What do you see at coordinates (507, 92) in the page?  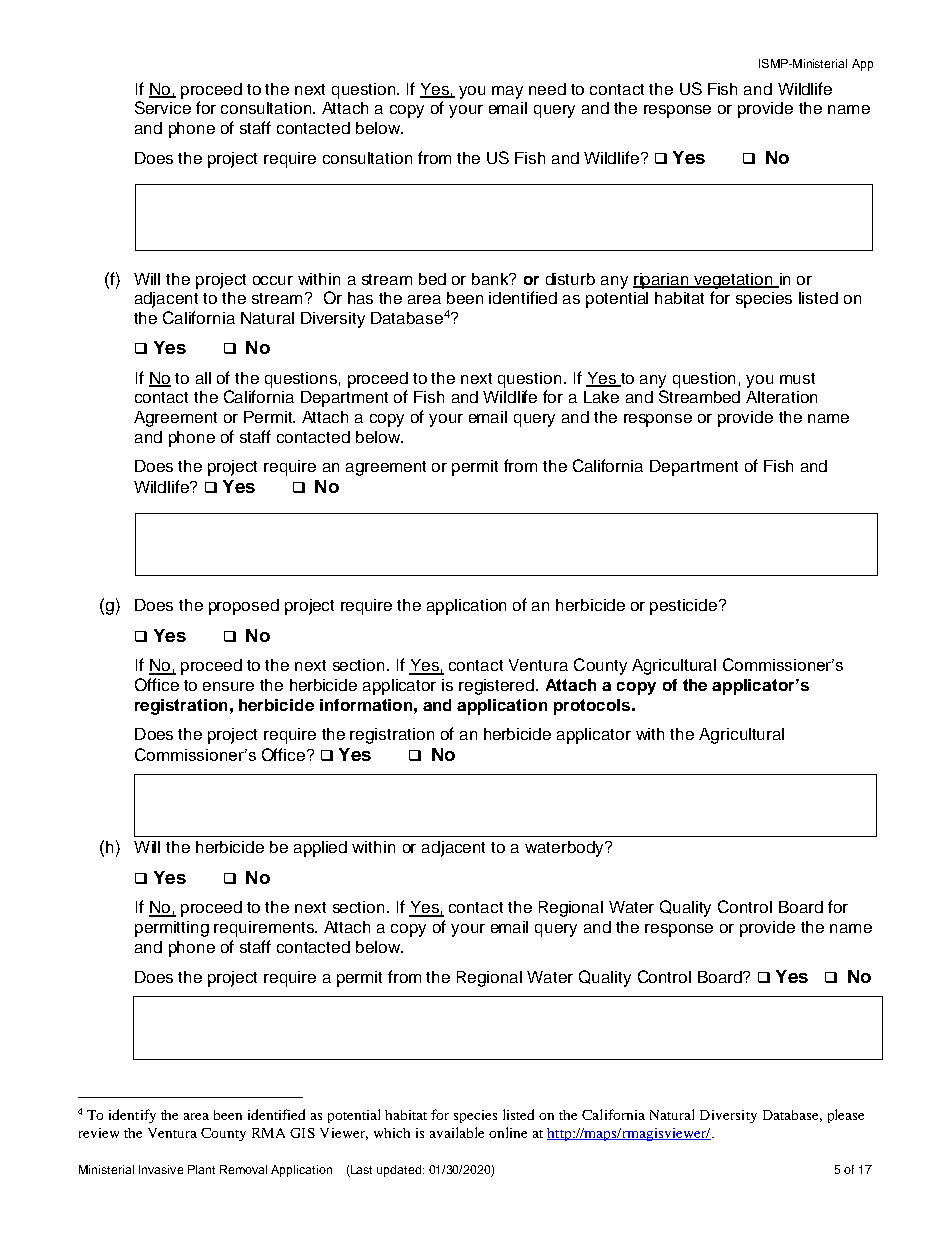 I see `may` at bounding box center [507, 92].
